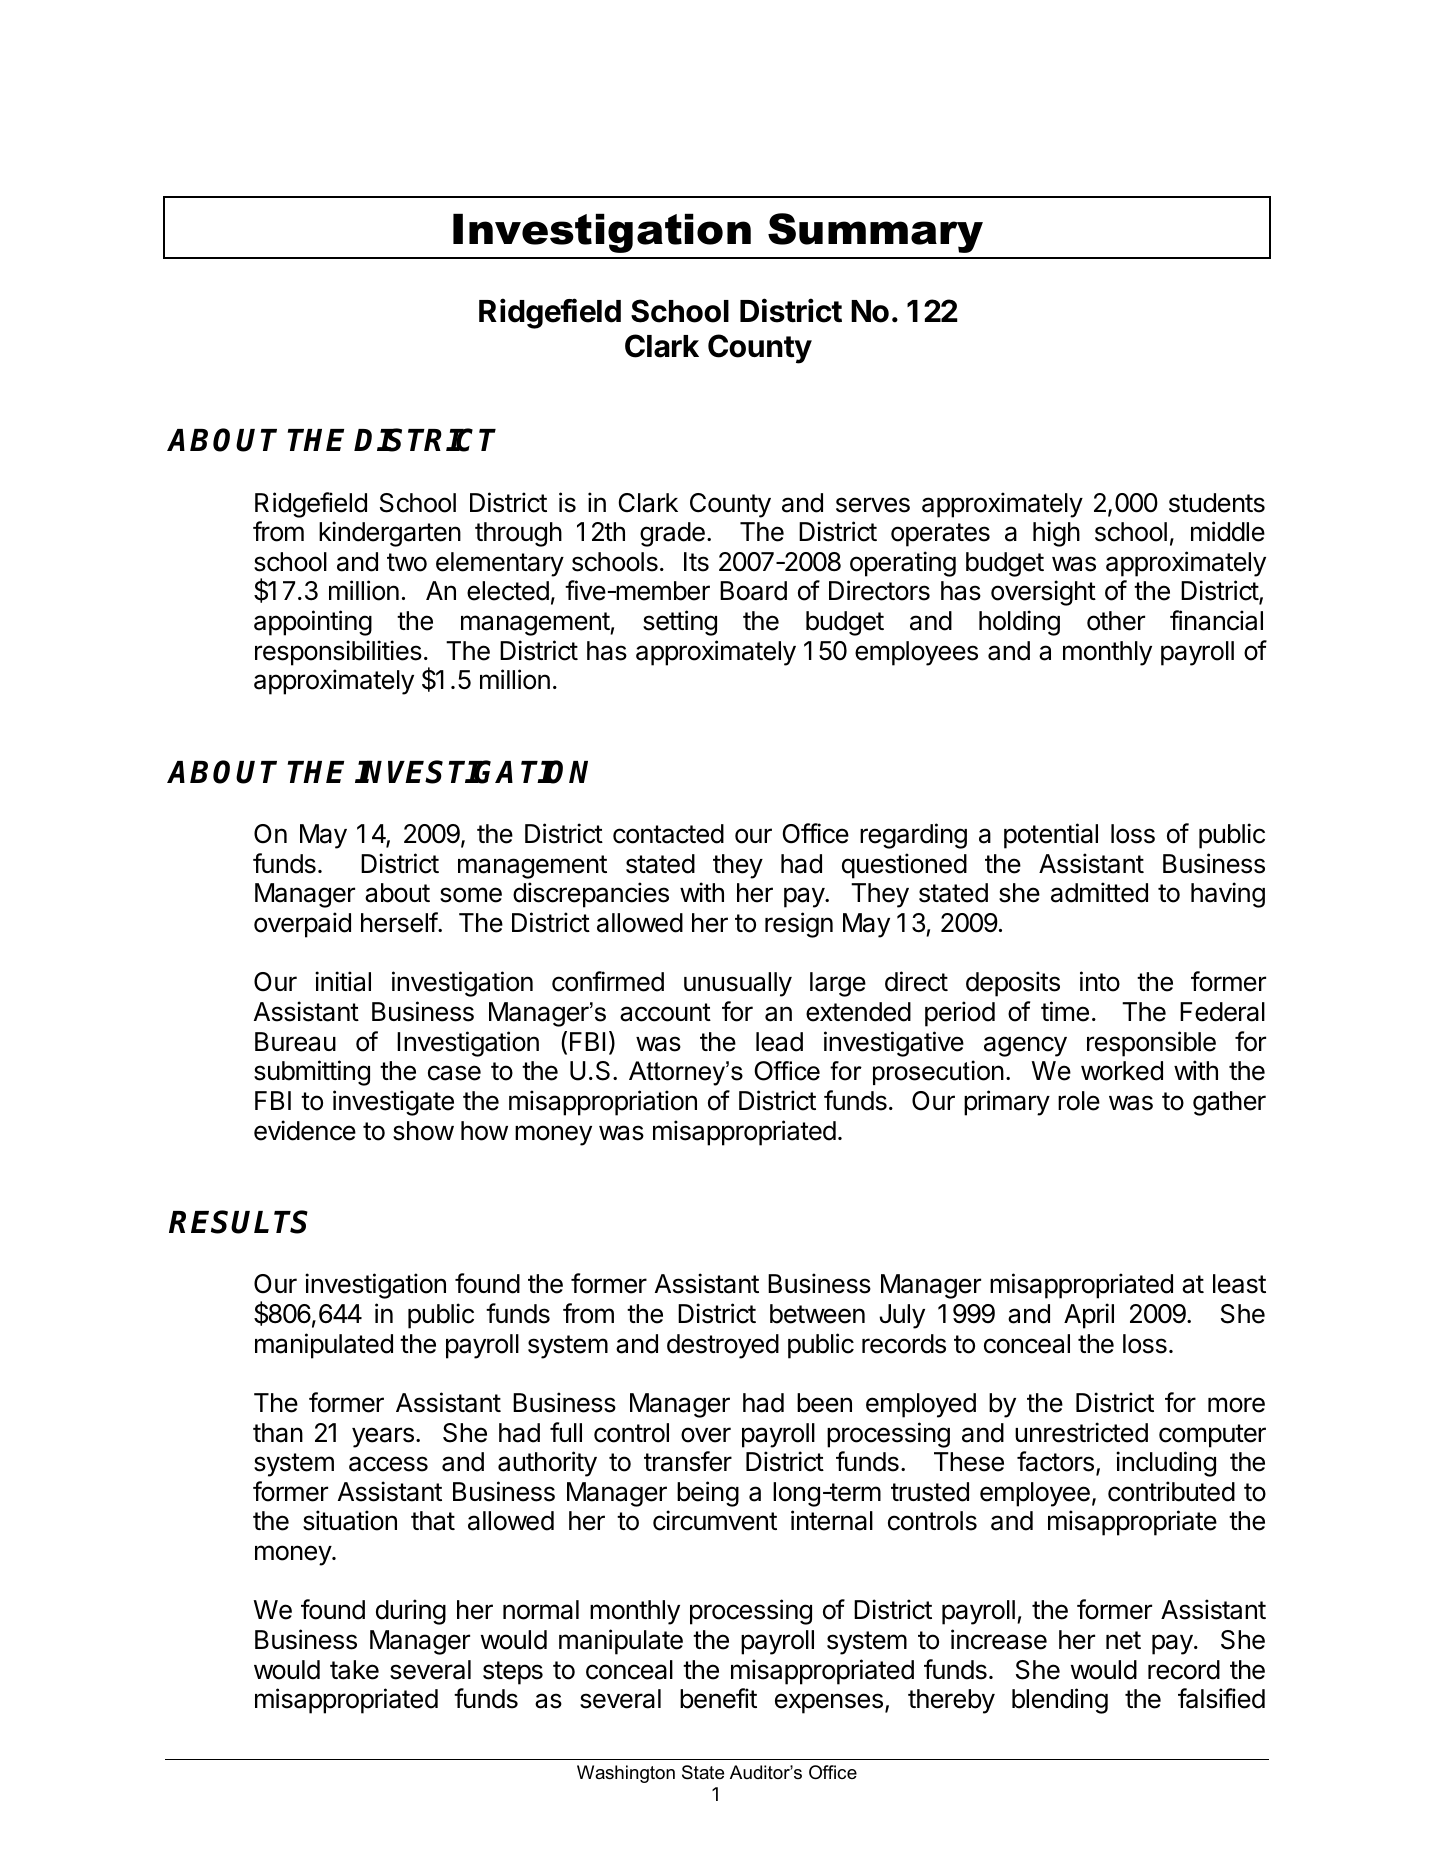 The image size is (1434, 1856). Describe the element at coordinates (338, 653) in the screenshot. I see `responsibilities` at that location.
